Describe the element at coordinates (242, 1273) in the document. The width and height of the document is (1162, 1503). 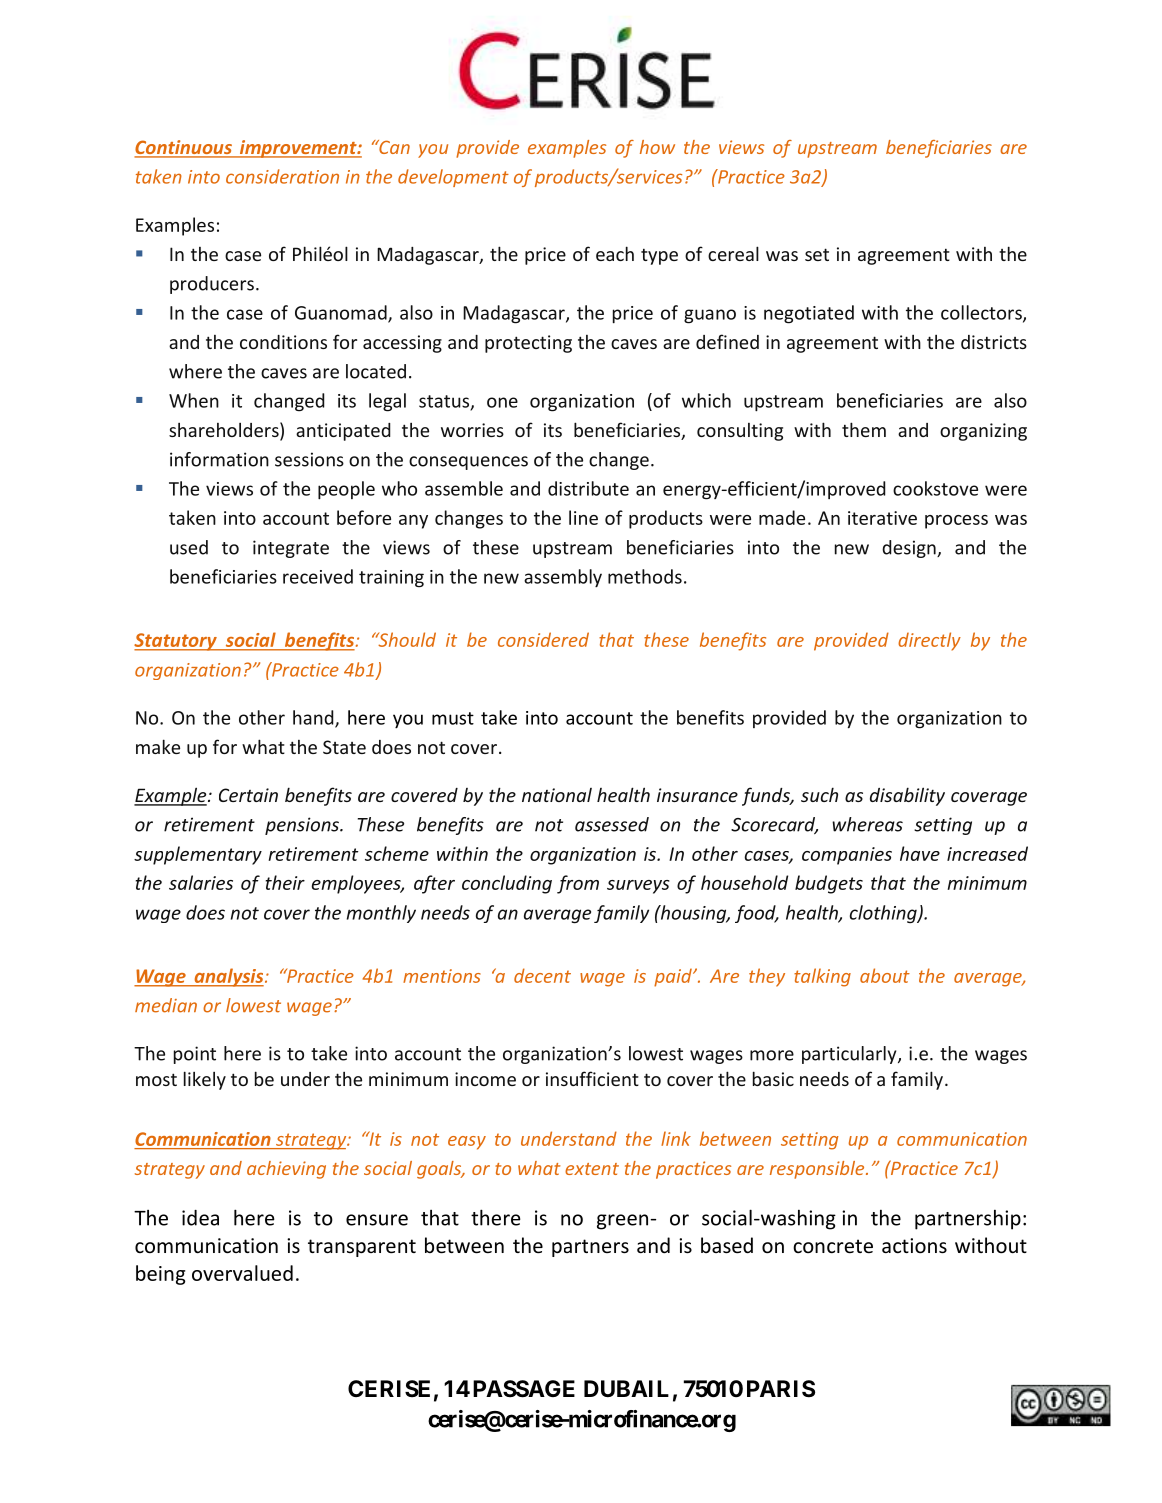
I see `overvalued` at that location.
